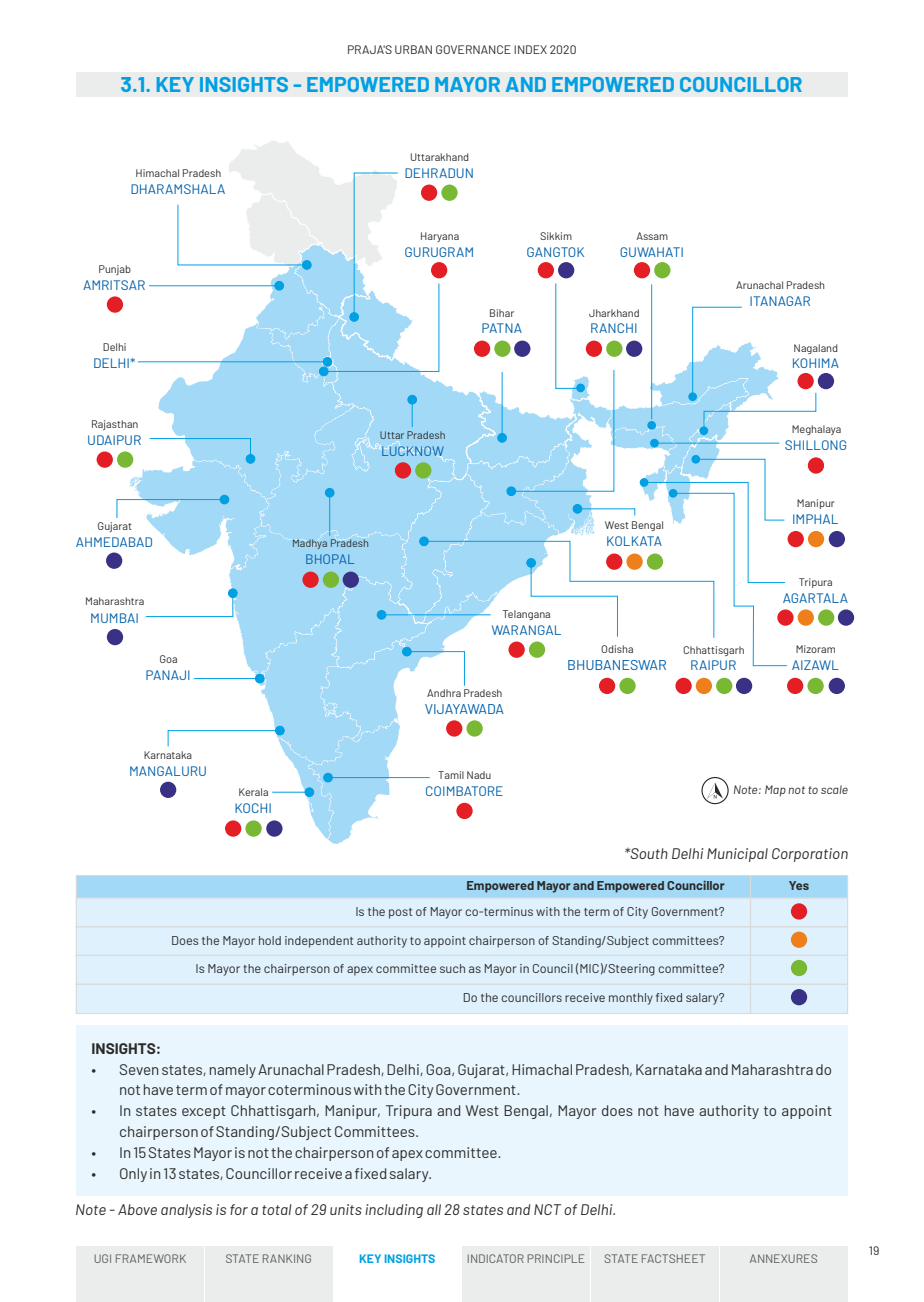  What do you see at coordinates (444, 693) in the document?
I see `Andhra` at bounding box center [444, 693].
